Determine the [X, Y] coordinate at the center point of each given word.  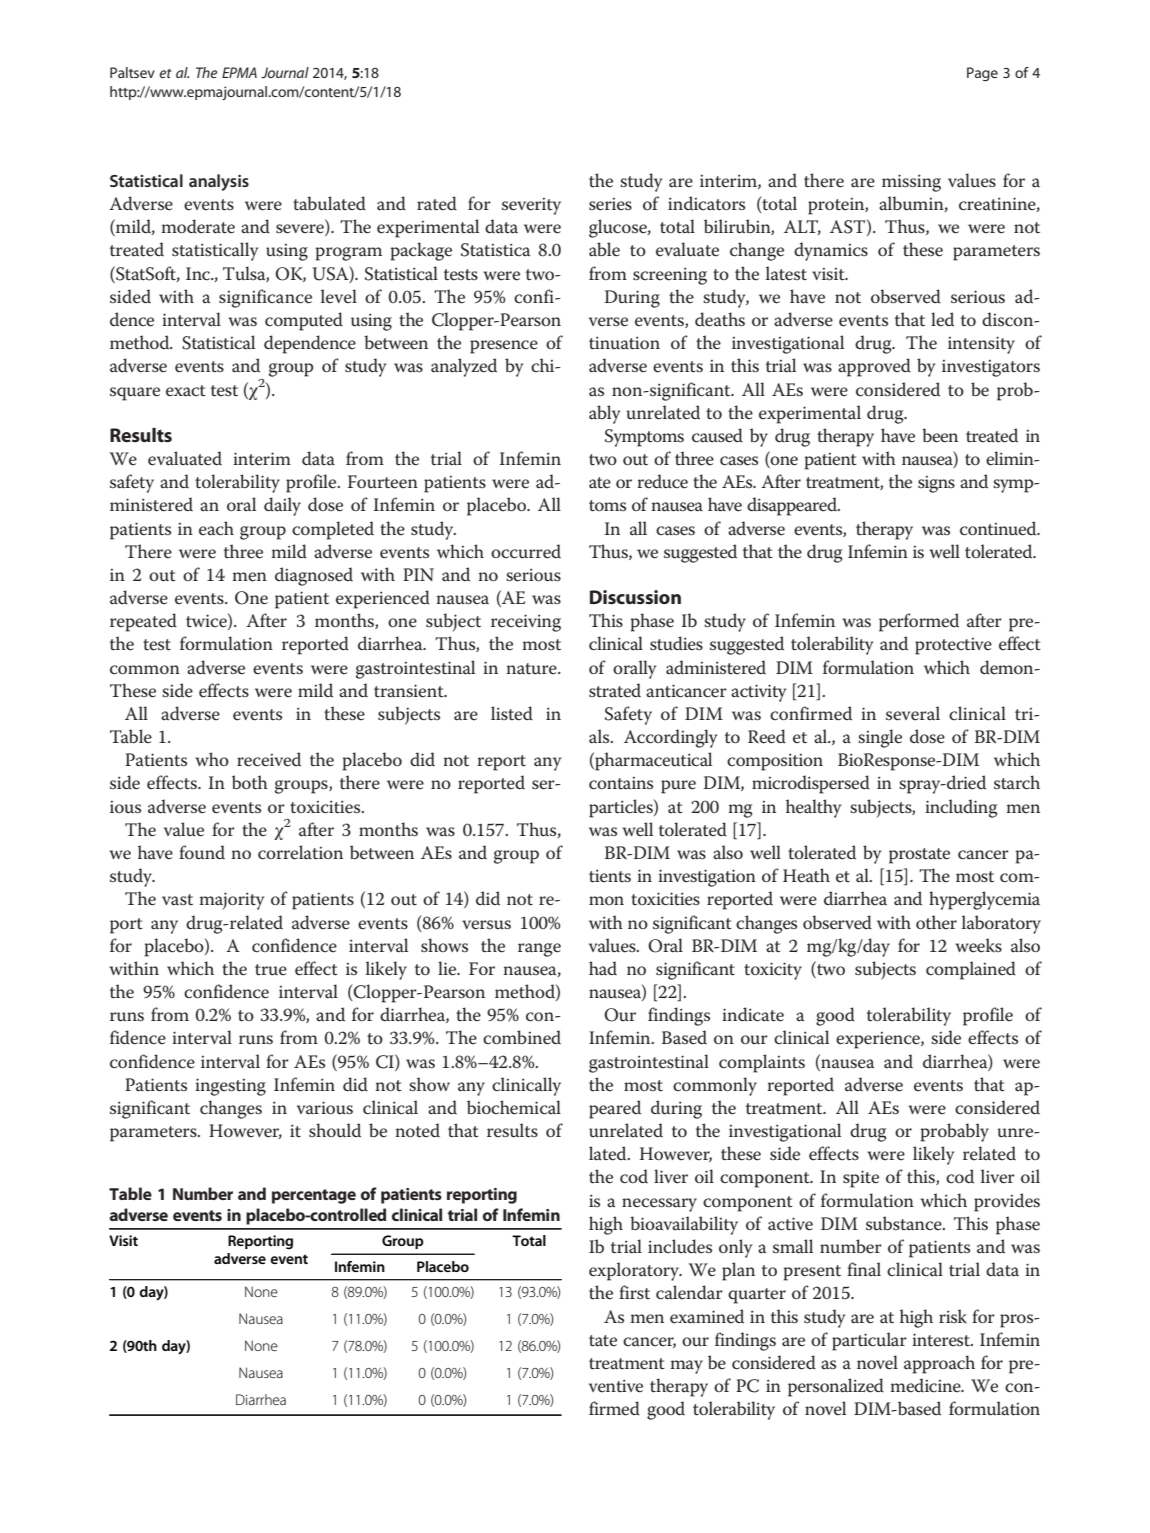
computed [304, 321]
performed [919, 622]
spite [861, 1179]
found [202, 852]
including [961, 808]
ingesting [230, 1087]
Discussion [635, 597]
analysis [219, 182]
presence [504, 347]
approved [874, 367]
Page [982, 74]
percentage [314, 1196]
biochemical [514, 1107]
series [610, 204]
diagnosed [314, 576]
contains [621, 783]
